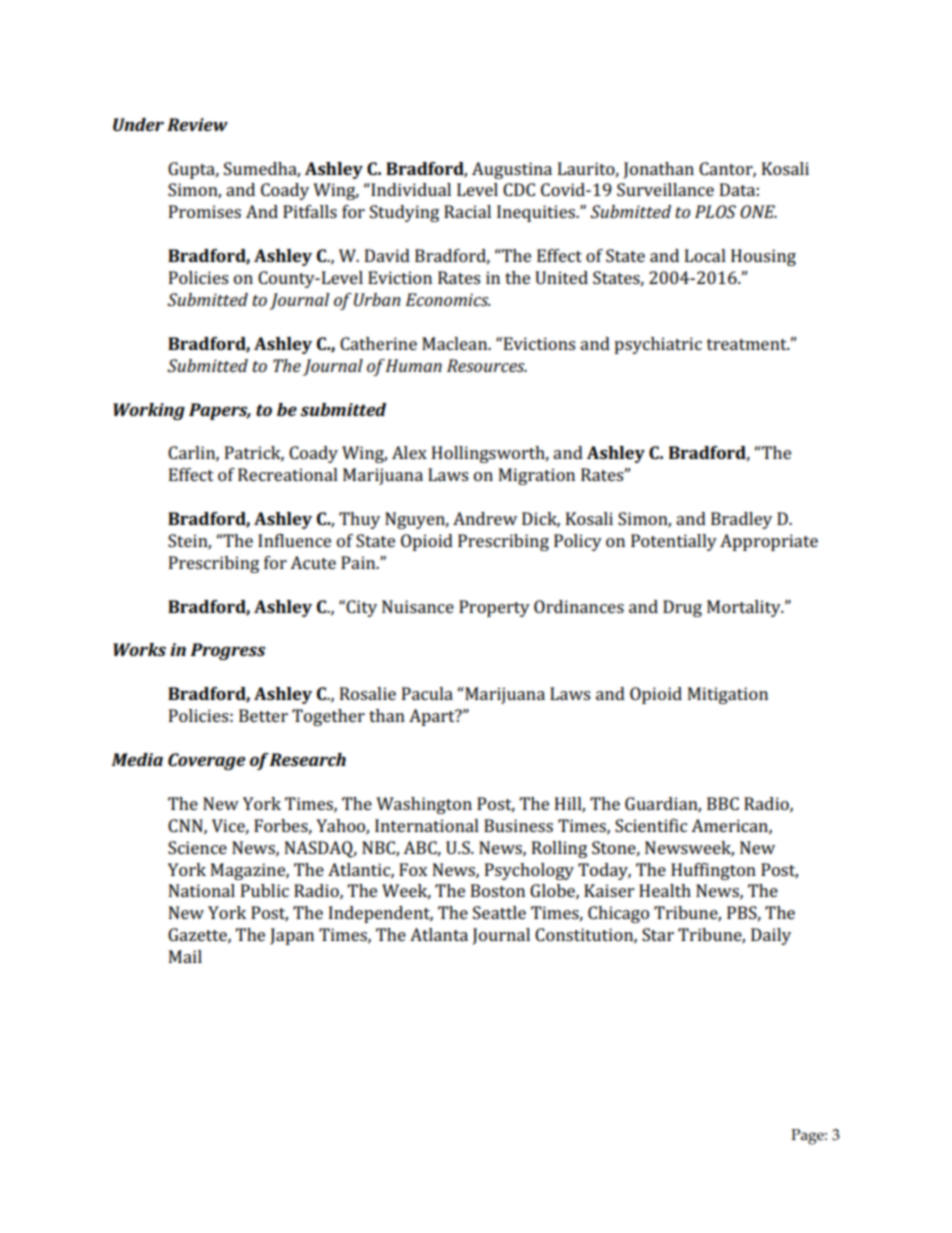  Describe the element at coordinates (197, 124) in the image. I see `Review` at that location.
